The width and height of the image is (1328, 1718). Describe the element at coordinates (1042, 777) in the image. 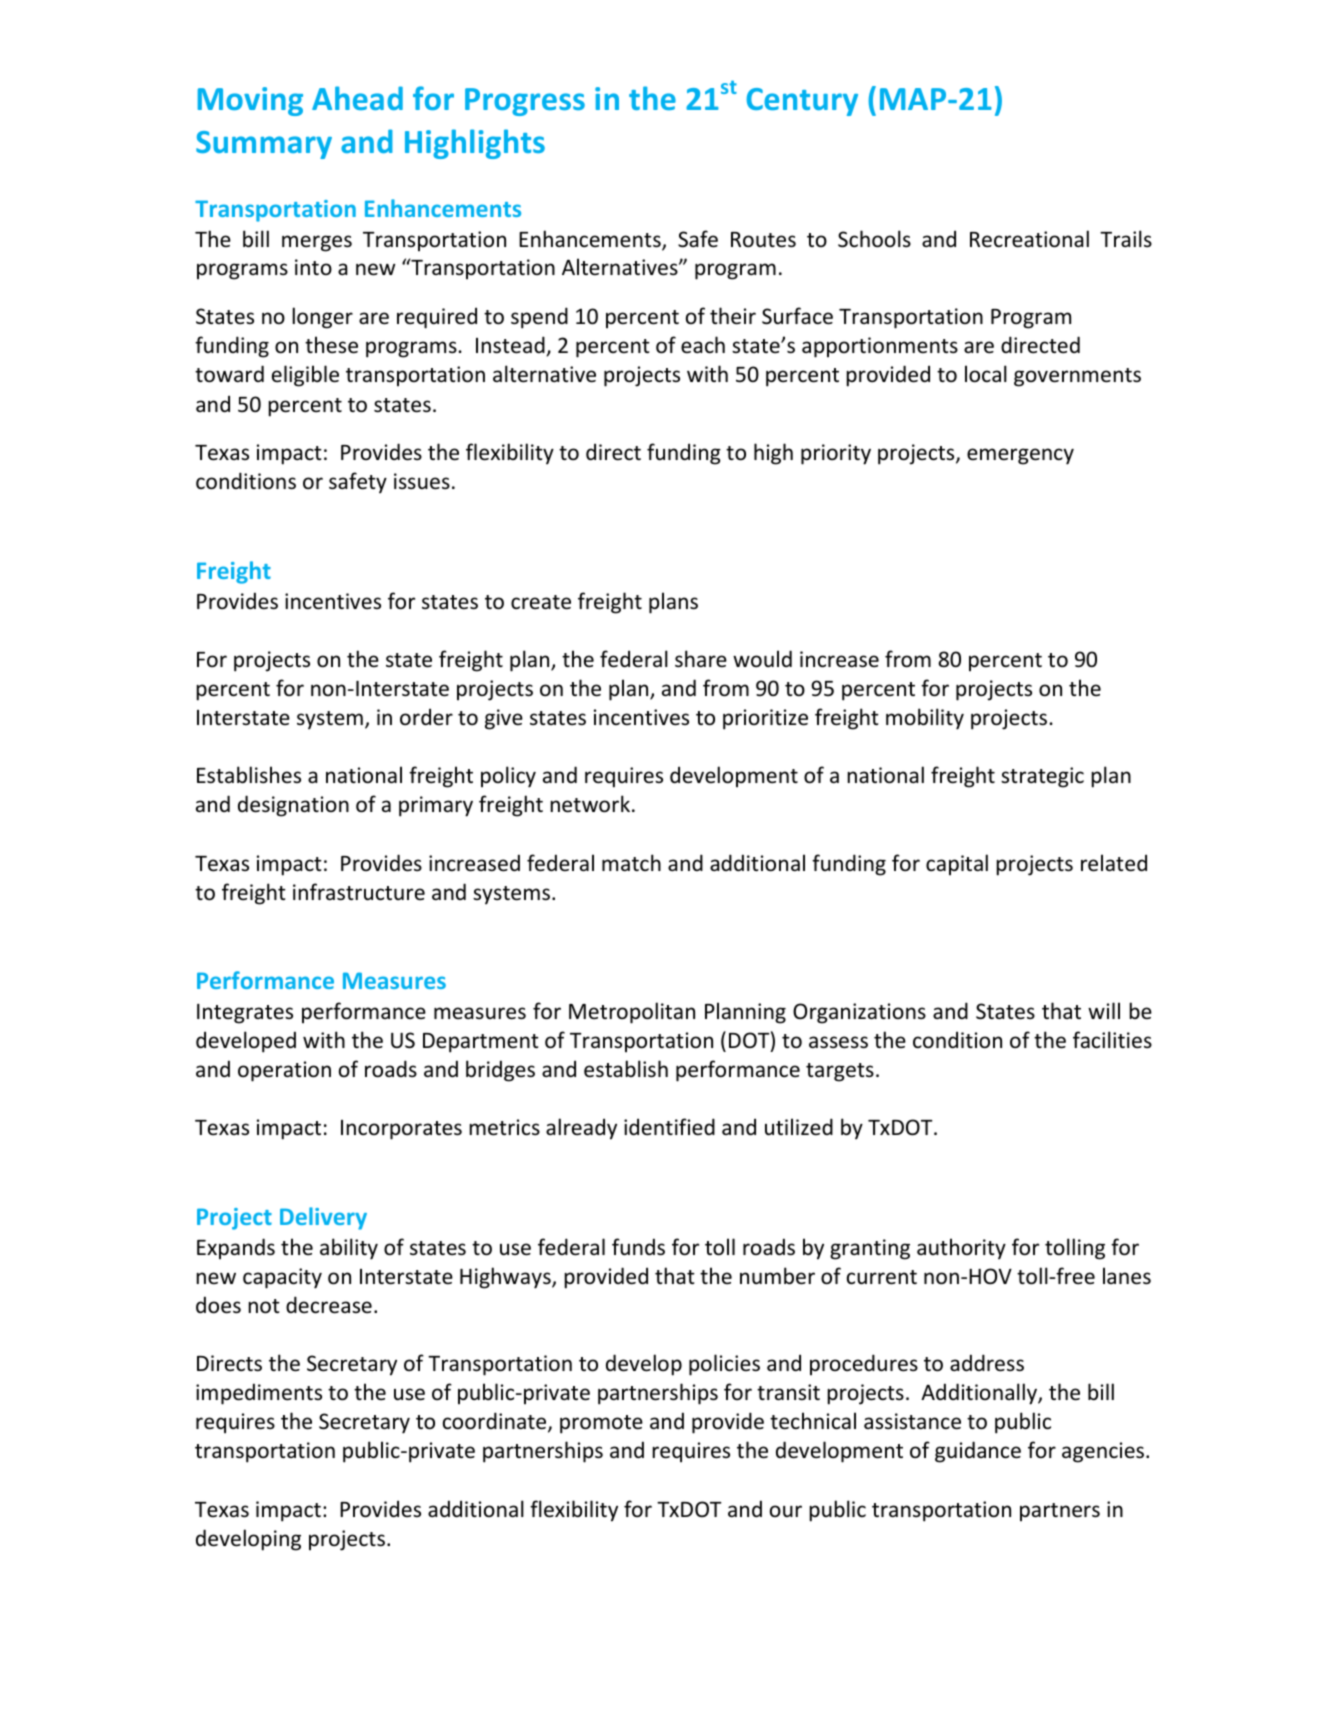

I see `strategic` at that location.
